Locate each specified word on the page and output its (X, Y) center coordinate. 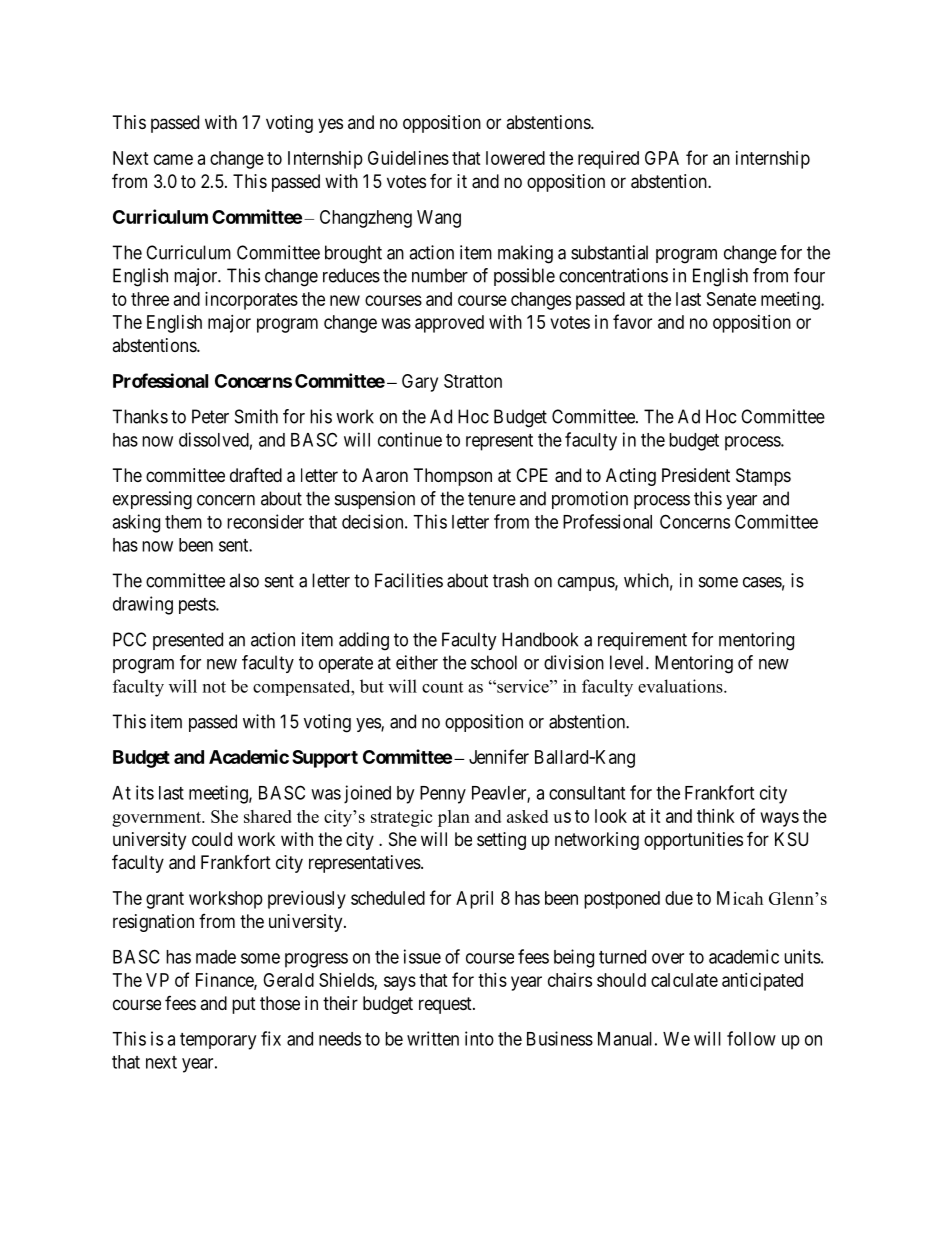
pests (198, 606)
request (446, 1005)
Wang (439, 219)
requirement (642, 641)
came (173, 159)
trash (511, 580)
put (244, 1005)
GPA (662, 158)
